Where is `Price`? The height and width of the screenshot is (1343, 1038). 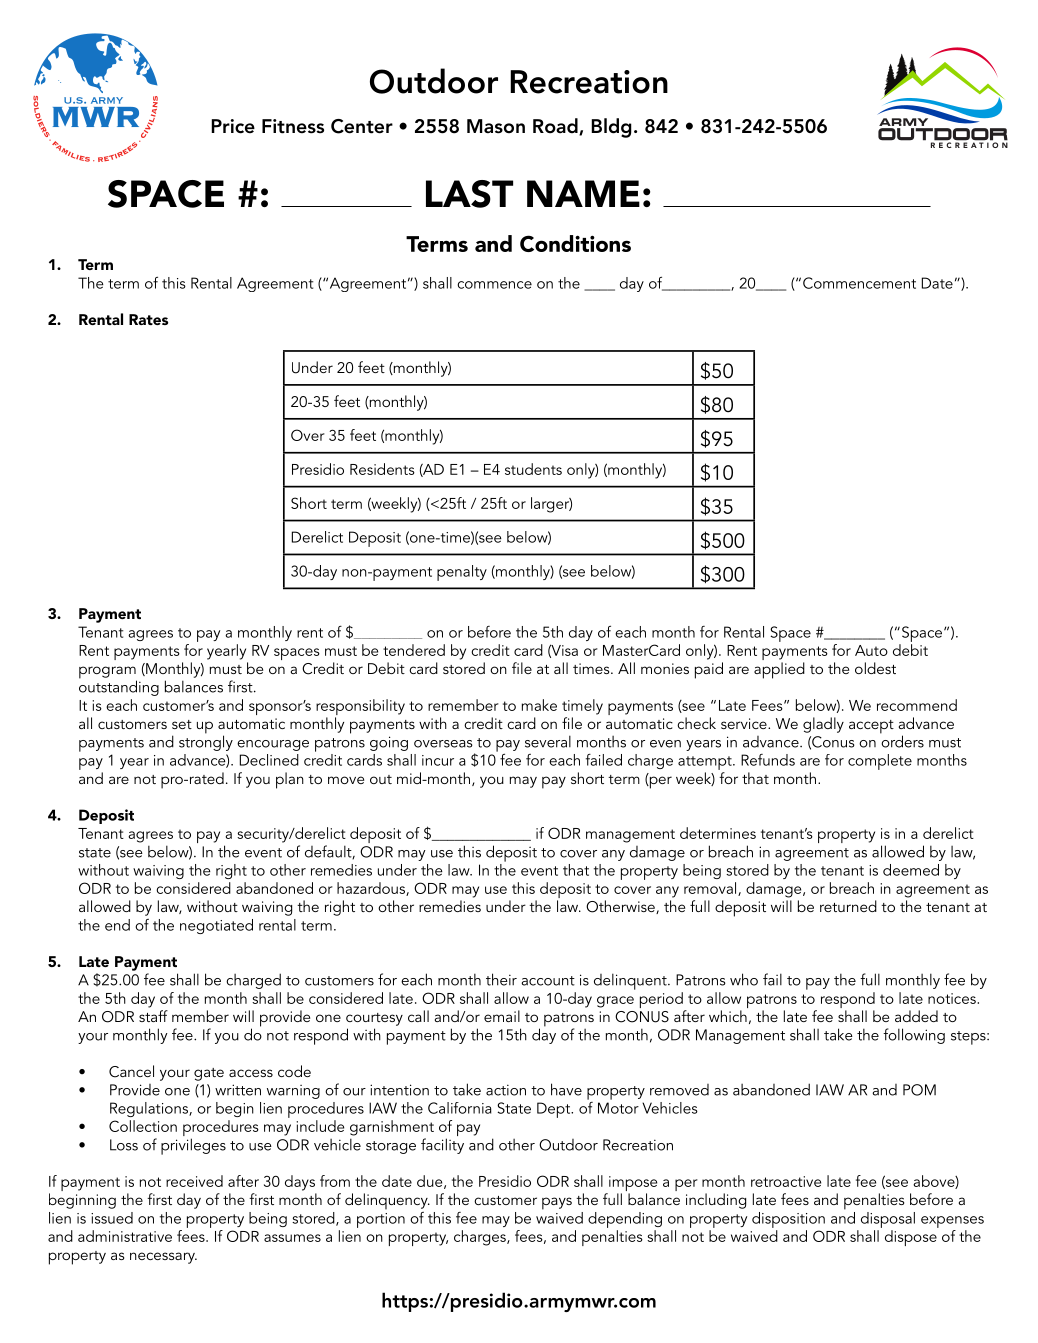 Price is located at coordinates (233, 126).
